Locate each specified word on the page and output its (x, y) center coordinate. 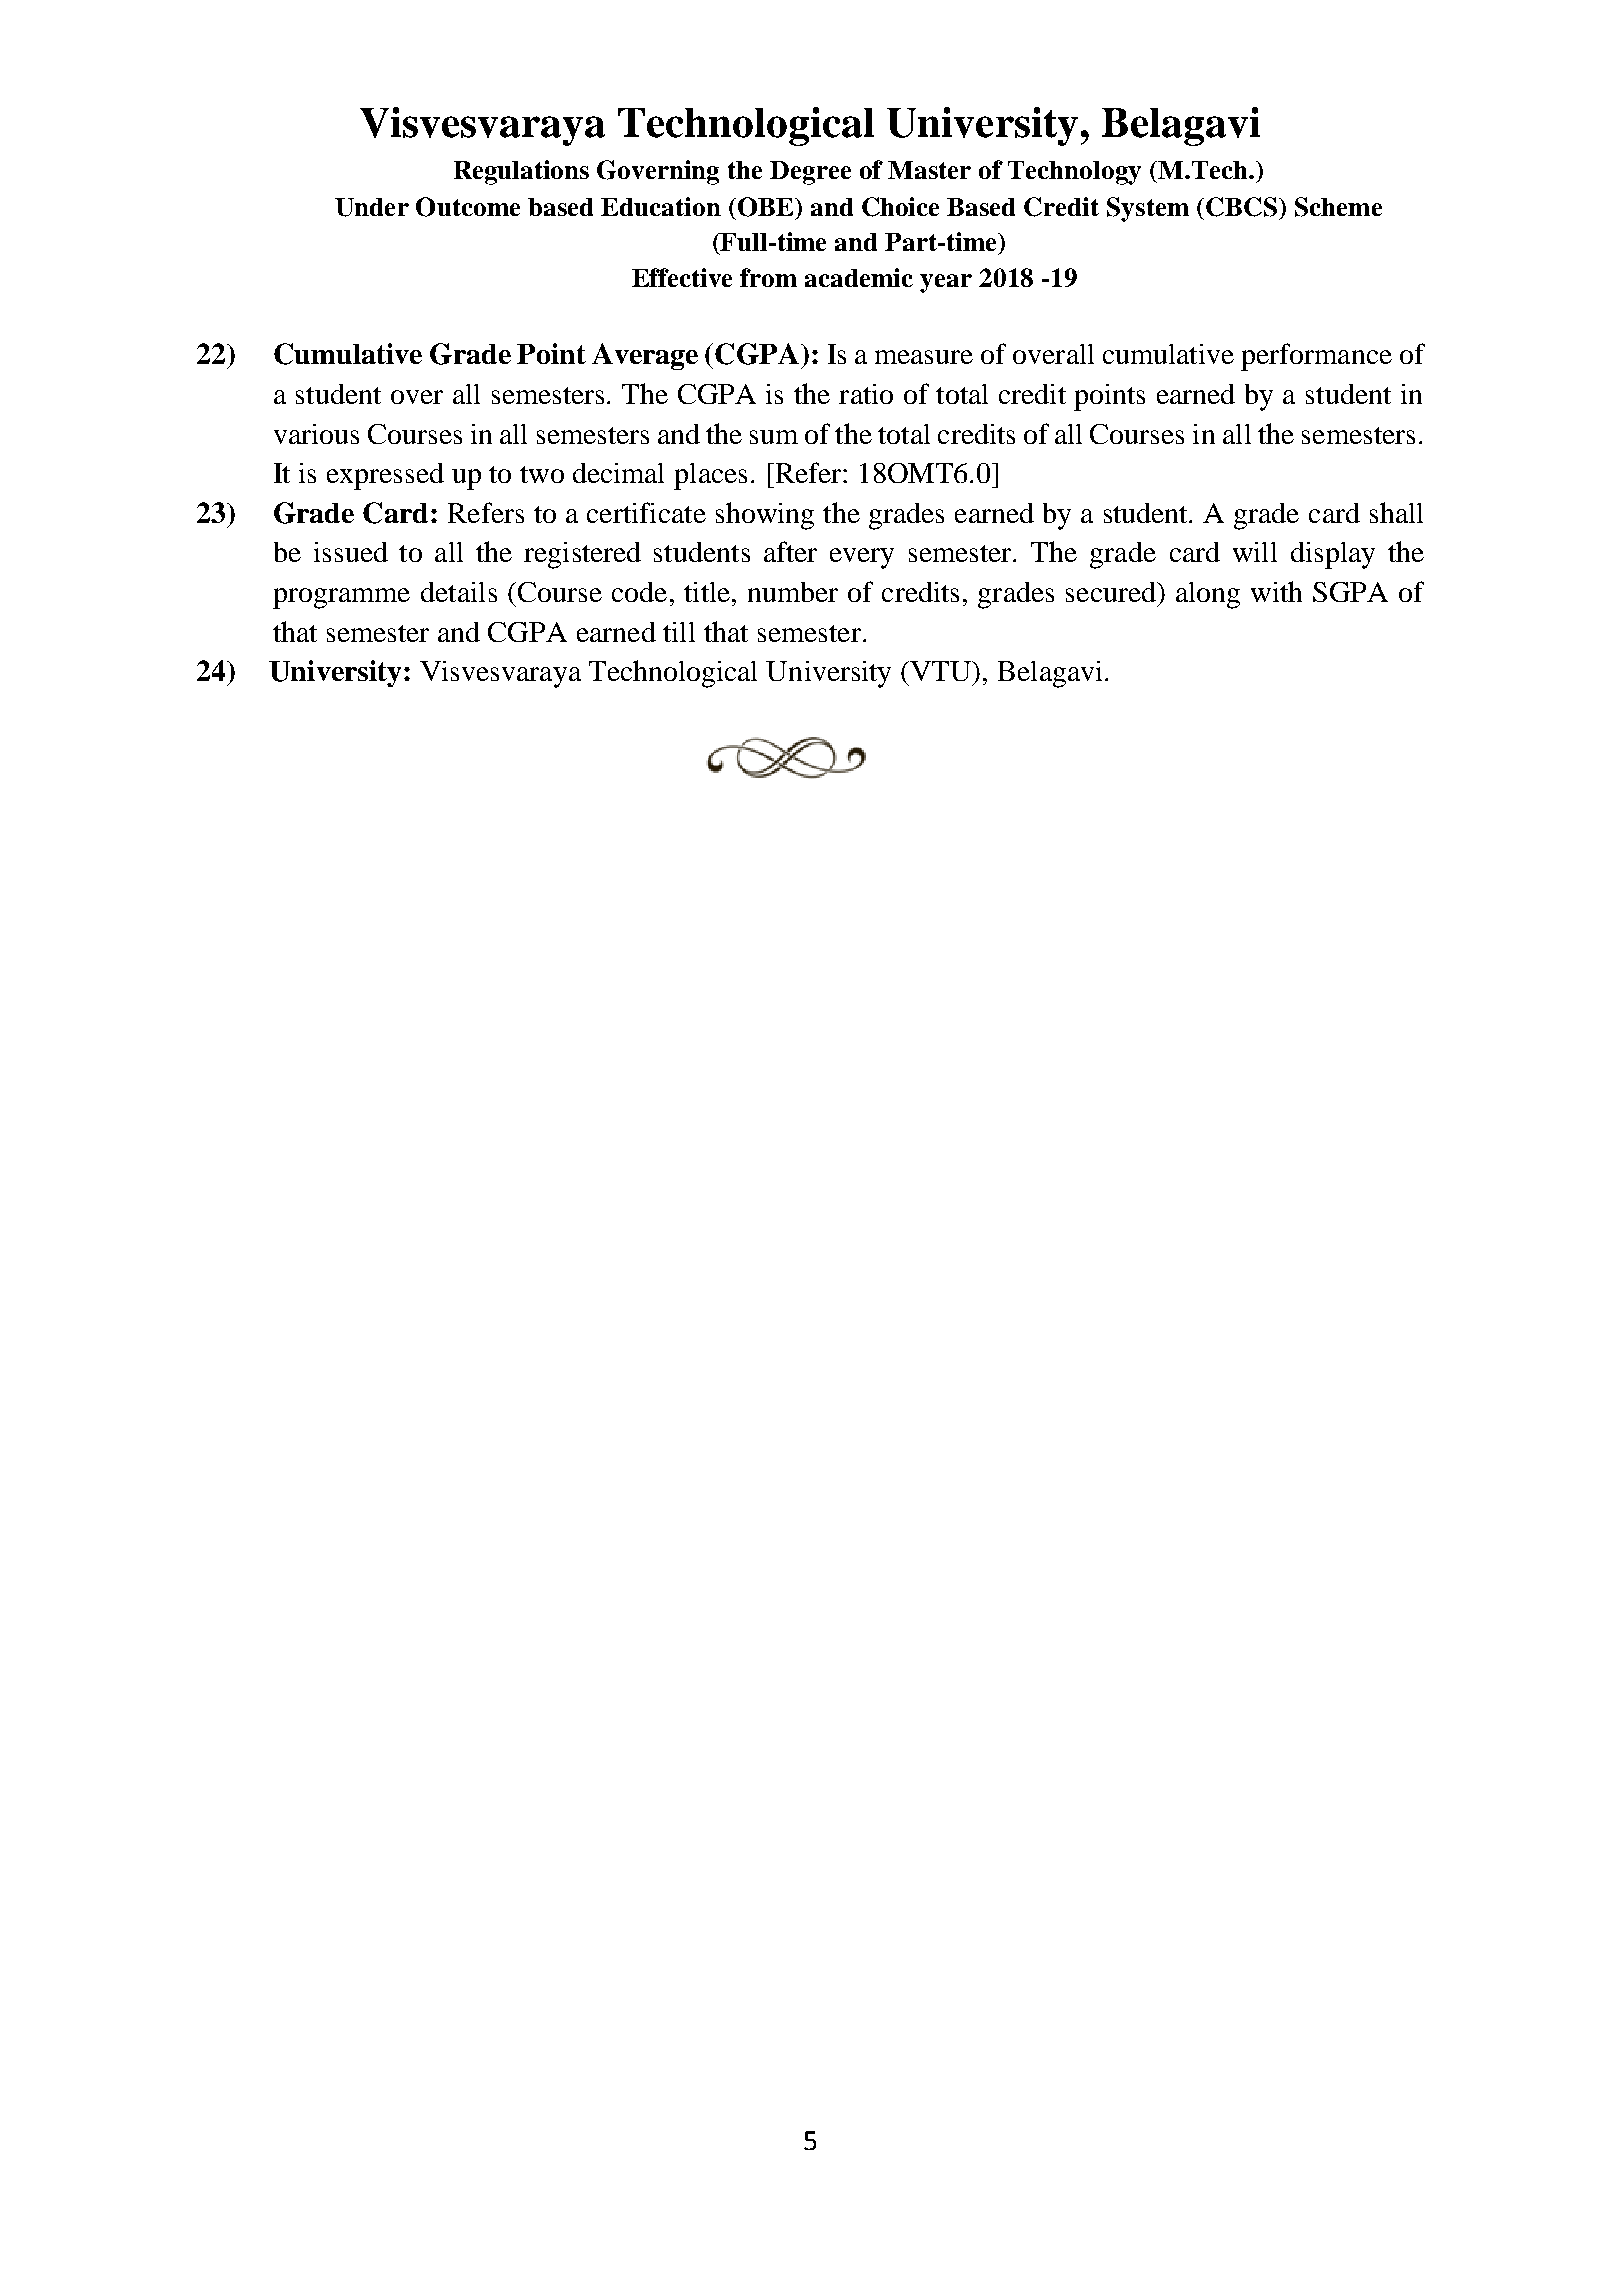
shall (1396, 512)
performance (1316, 357)
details (459, 592)
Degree (810, 173)
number (793, 592)
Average (645, 356)
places (710, 476)
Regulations (521, 172)
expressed (385, 476)
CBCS (1241, 207)
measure (924, 357)
